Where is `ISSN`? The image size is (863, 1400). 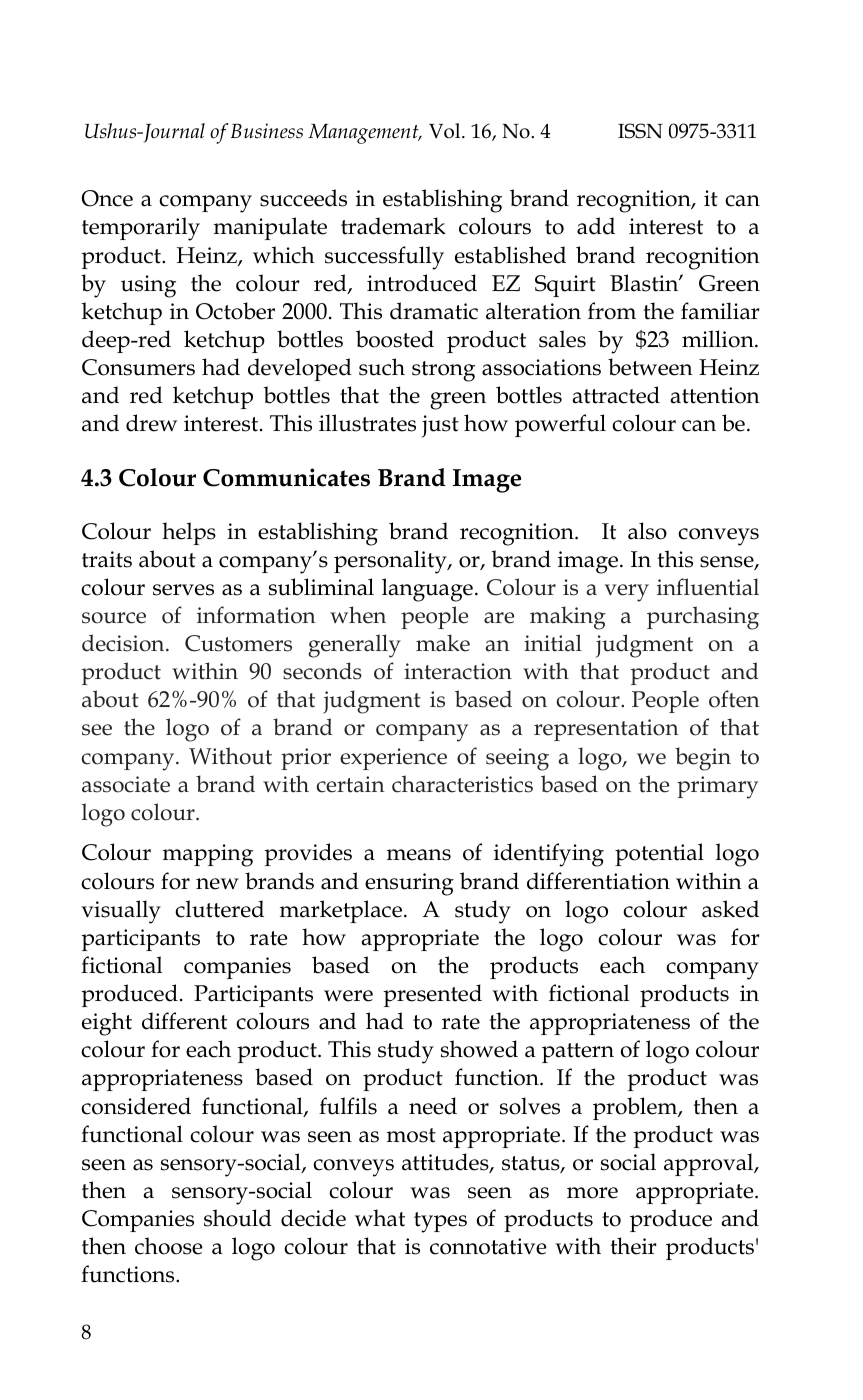
ISSN is located at coordinates (640, 131).
